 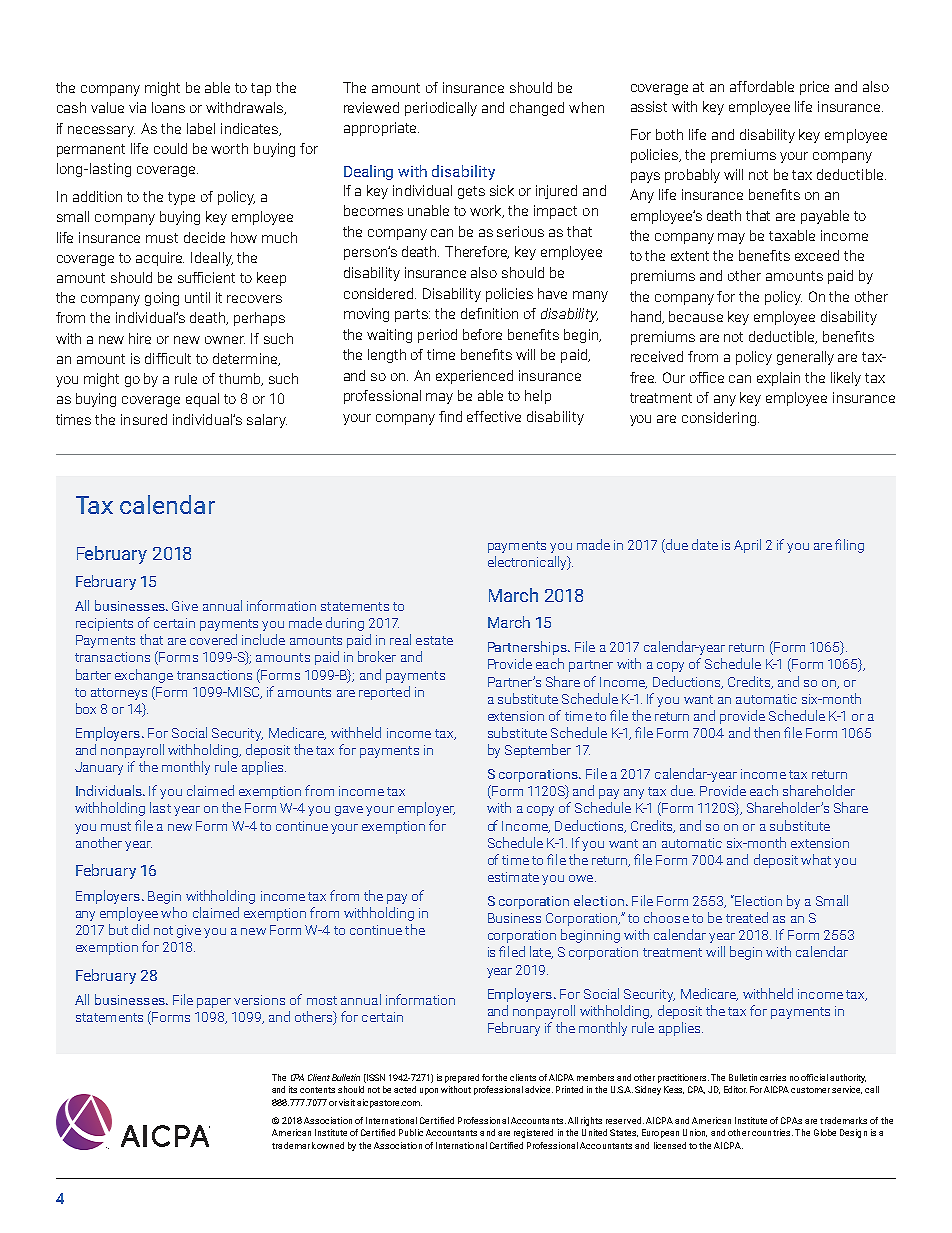 What do you see at coordinates (168, 107) in the screenshot?
I see `loans` at bounding box center [168, 107].
